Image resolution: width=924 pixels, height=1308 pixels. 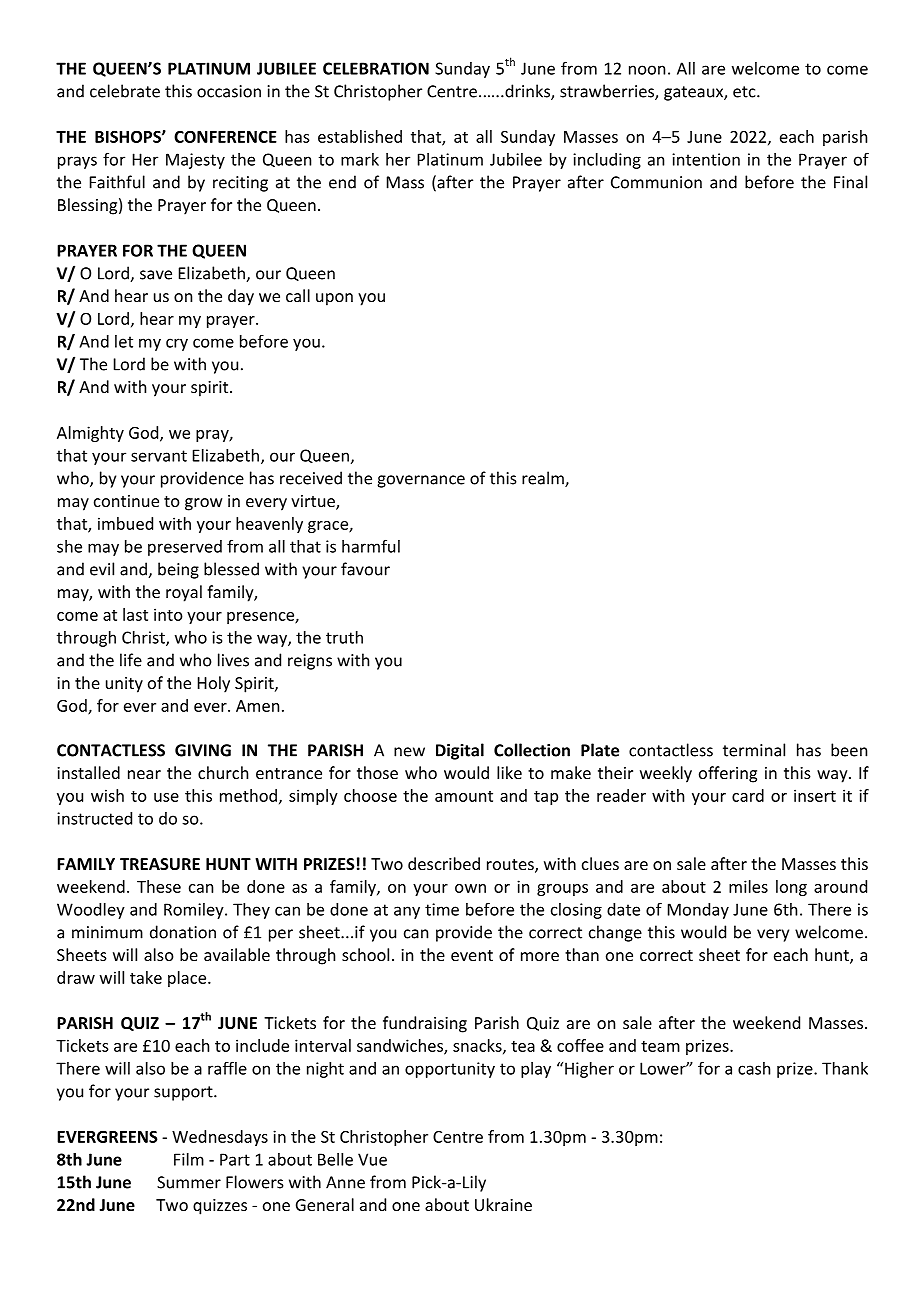 What do you see at coordinates (376, 68) in the screenshot?
I see `CELEBRATION` at bounding box center [376, 68].
